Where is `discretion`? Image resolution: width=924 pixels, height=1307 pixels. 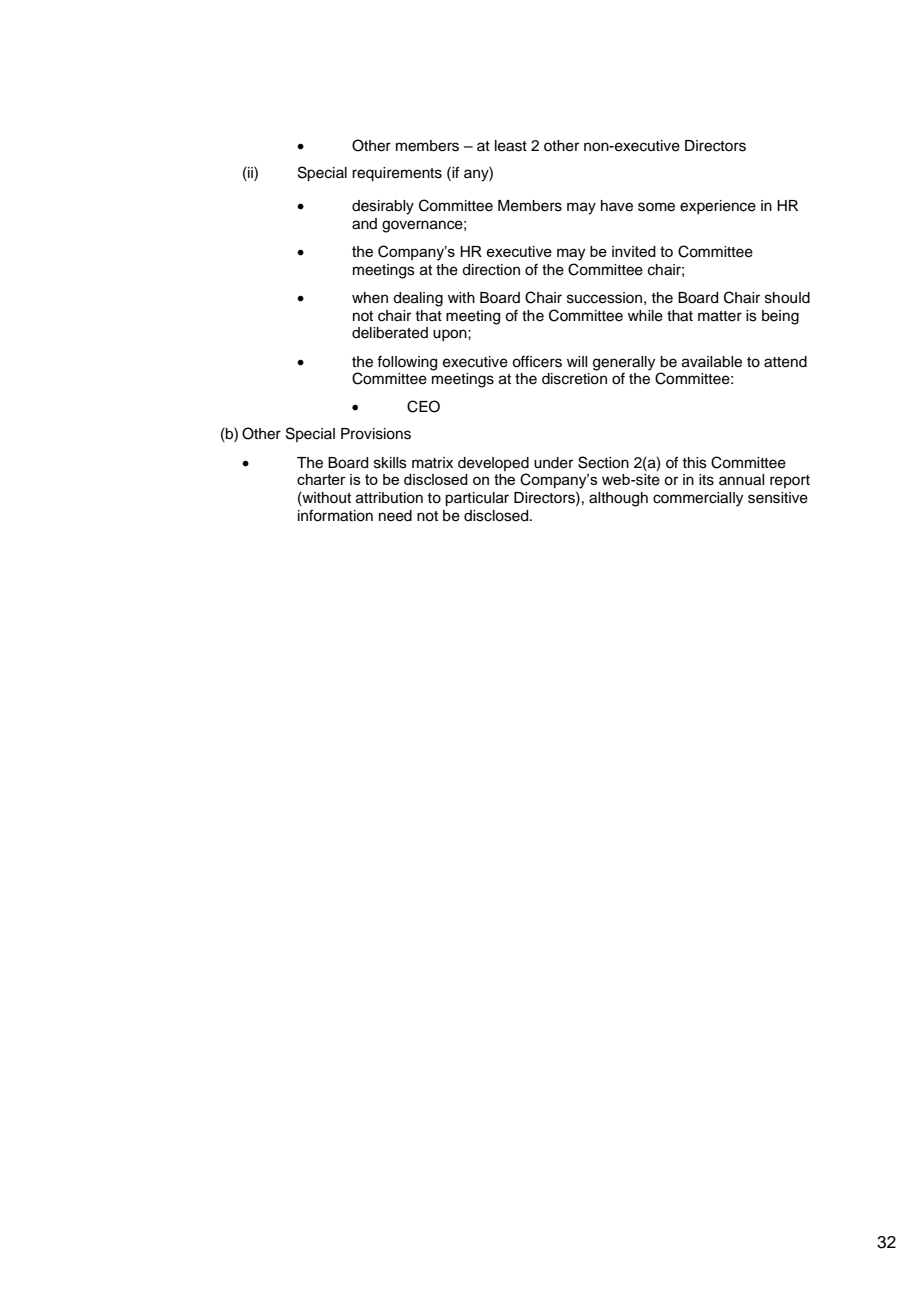
discretion is located at coordinates (574, 379).
